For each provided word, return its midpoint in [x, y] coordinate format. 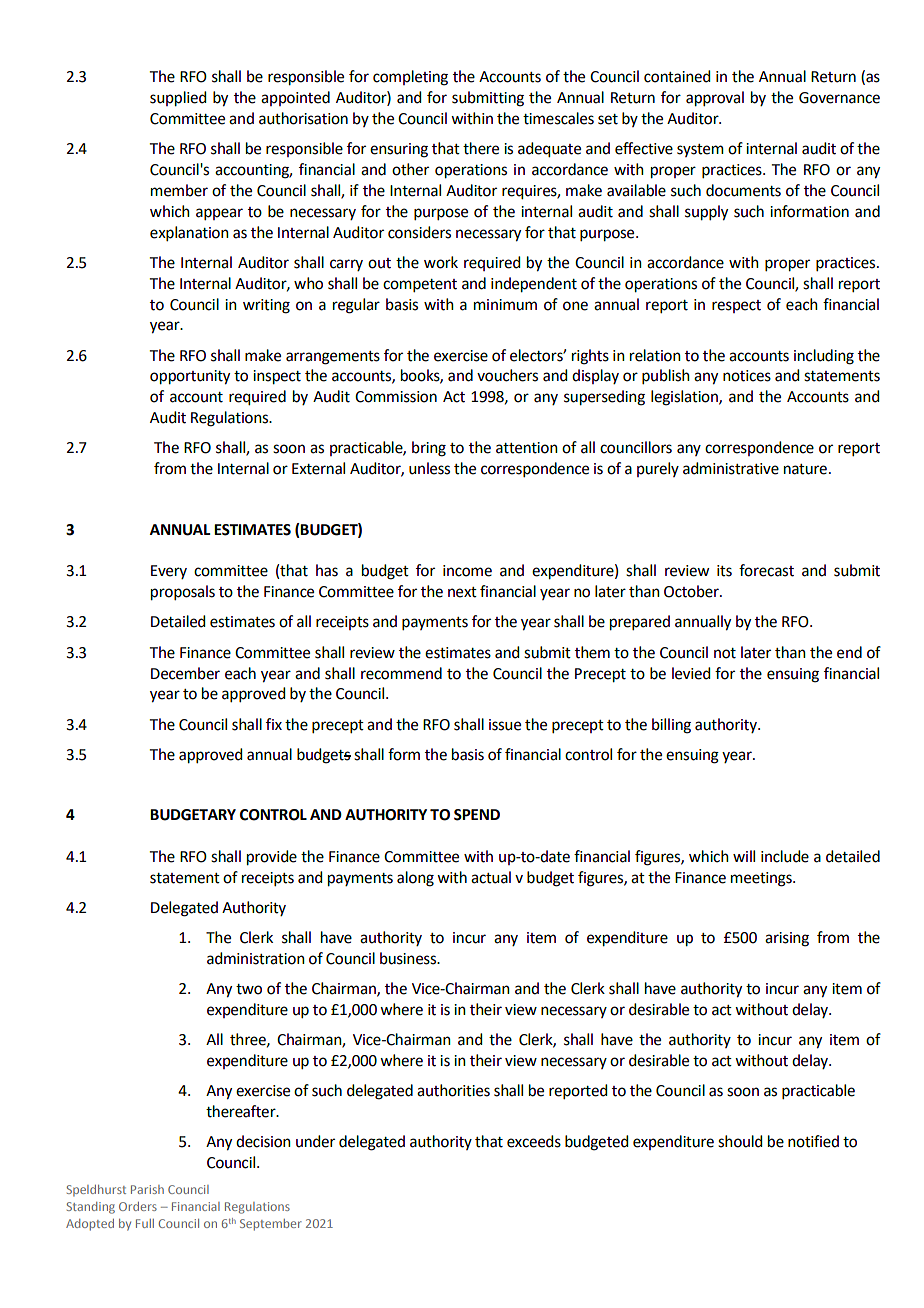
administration [256, 958]
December [185, 673]
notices [747, 376]
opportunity [190, 377]
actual [491, 877]
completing [410, 78]
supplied [178, 99]
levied [691, 673]
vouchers [507, 375]
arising [787, 939]
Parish [147, 1189]
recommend [401, 673]
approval [715, 99]
